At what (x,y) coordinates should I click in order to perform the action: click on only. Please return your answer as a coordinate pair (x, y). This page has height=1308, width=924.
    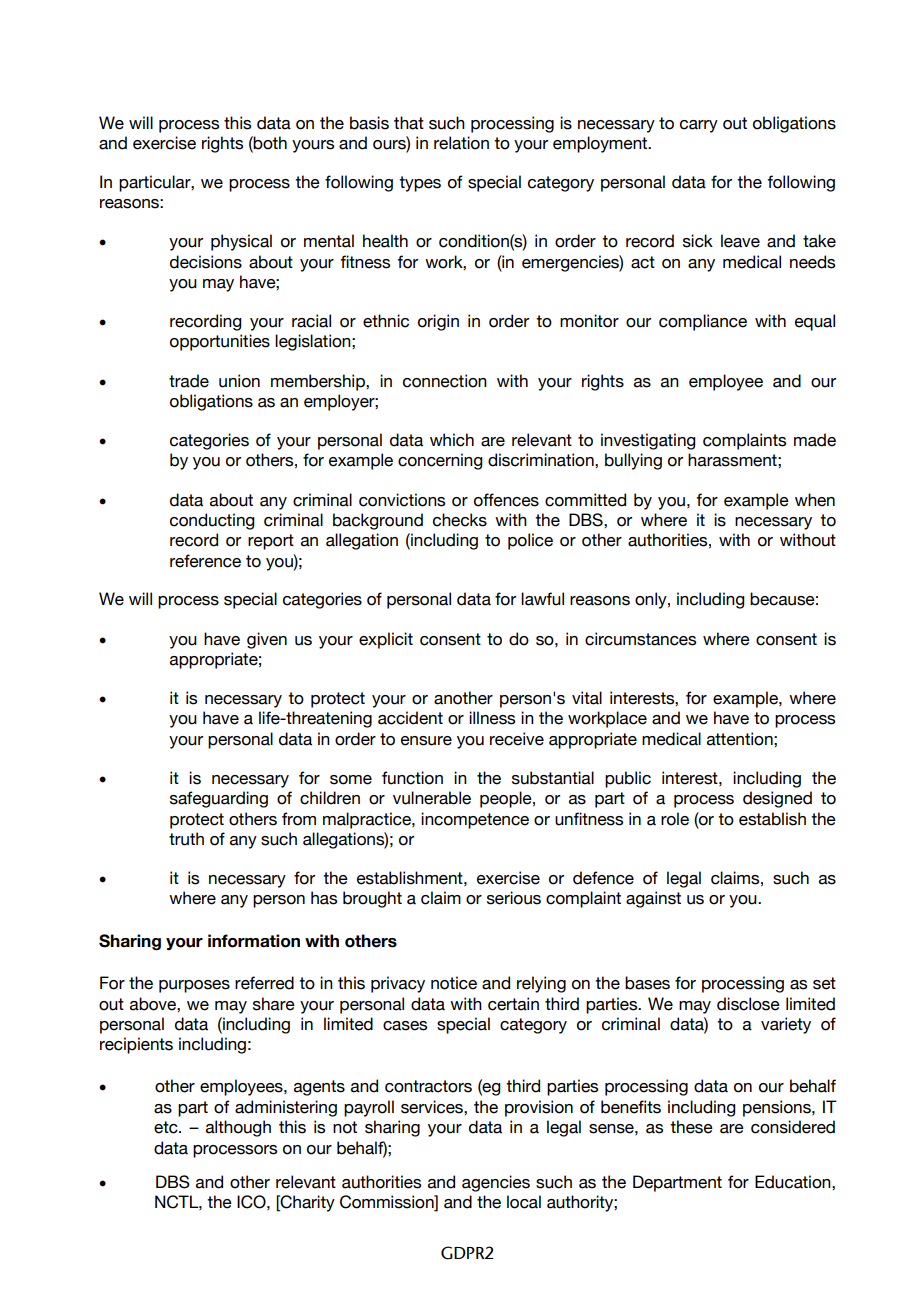
    Looking at the image, I should click on (652, 600).
